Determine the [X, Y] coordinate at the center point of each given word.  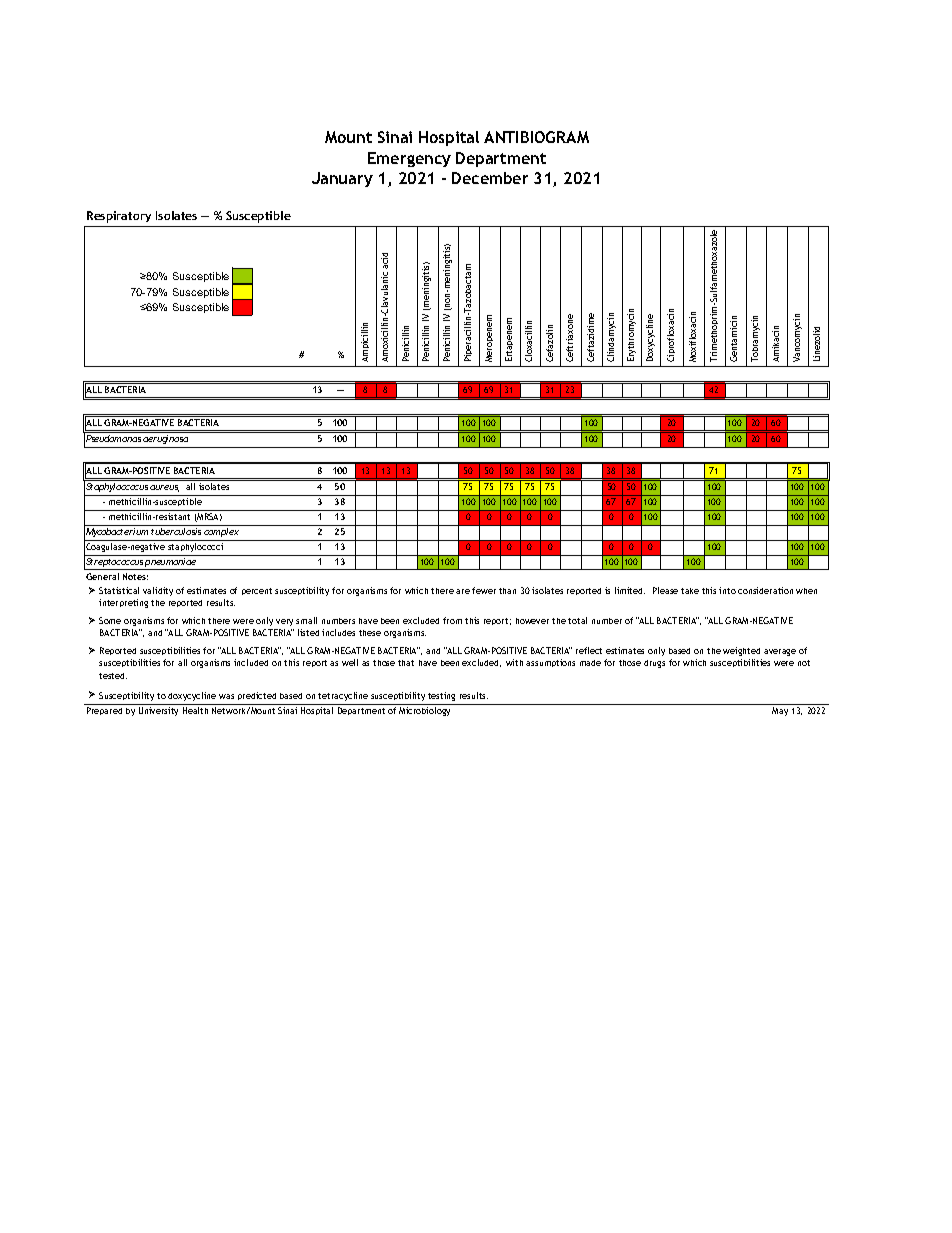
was [226, 696]
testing [441, 696]
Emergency [409, 159]
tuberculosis [176, 531]
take [690, 591]
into [727, 590]
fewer [484, 590]
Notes [135, 576]
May [780, 711]
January [342, 179]
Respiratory [119, 217]
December [490, 178]
